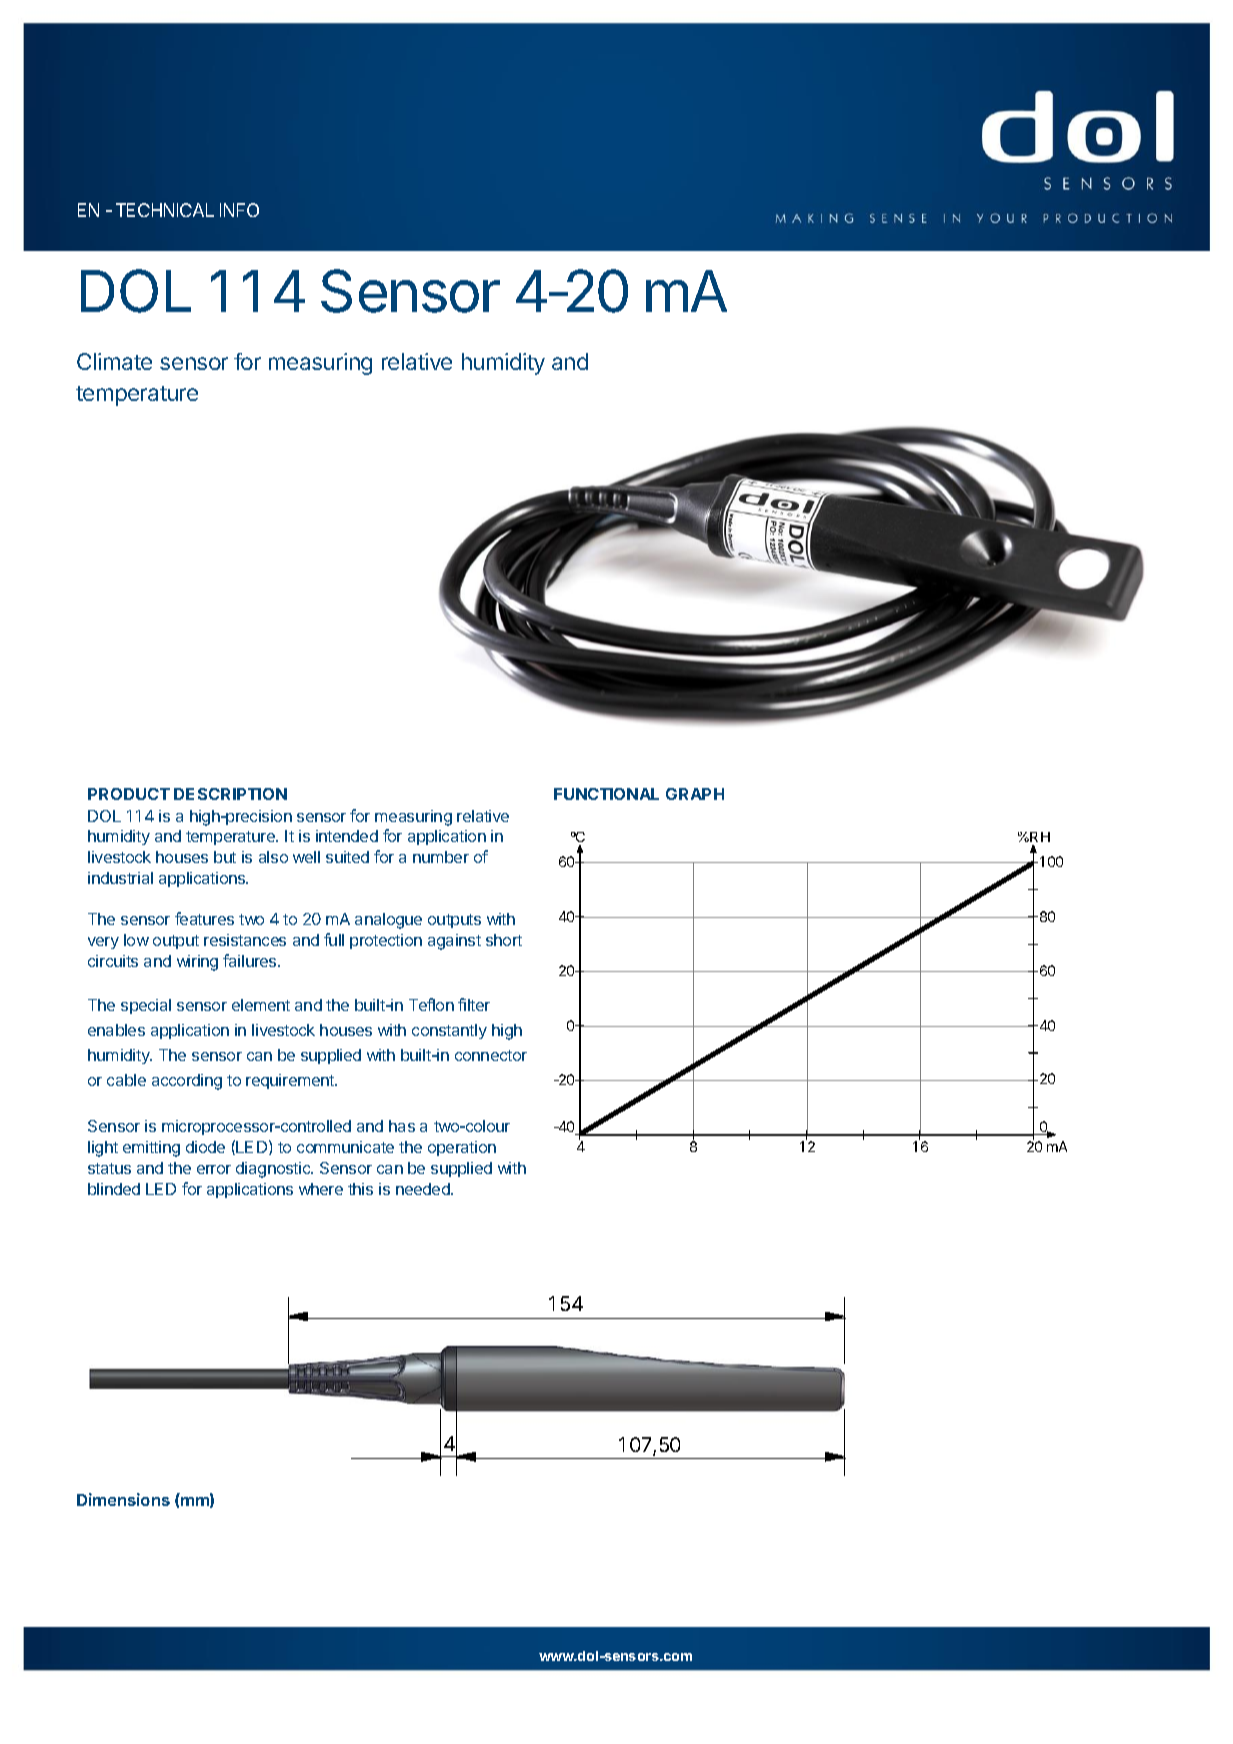 The image size is (1233, 1744). I want to click on FUNCTIONAL, so click(606, 794).
